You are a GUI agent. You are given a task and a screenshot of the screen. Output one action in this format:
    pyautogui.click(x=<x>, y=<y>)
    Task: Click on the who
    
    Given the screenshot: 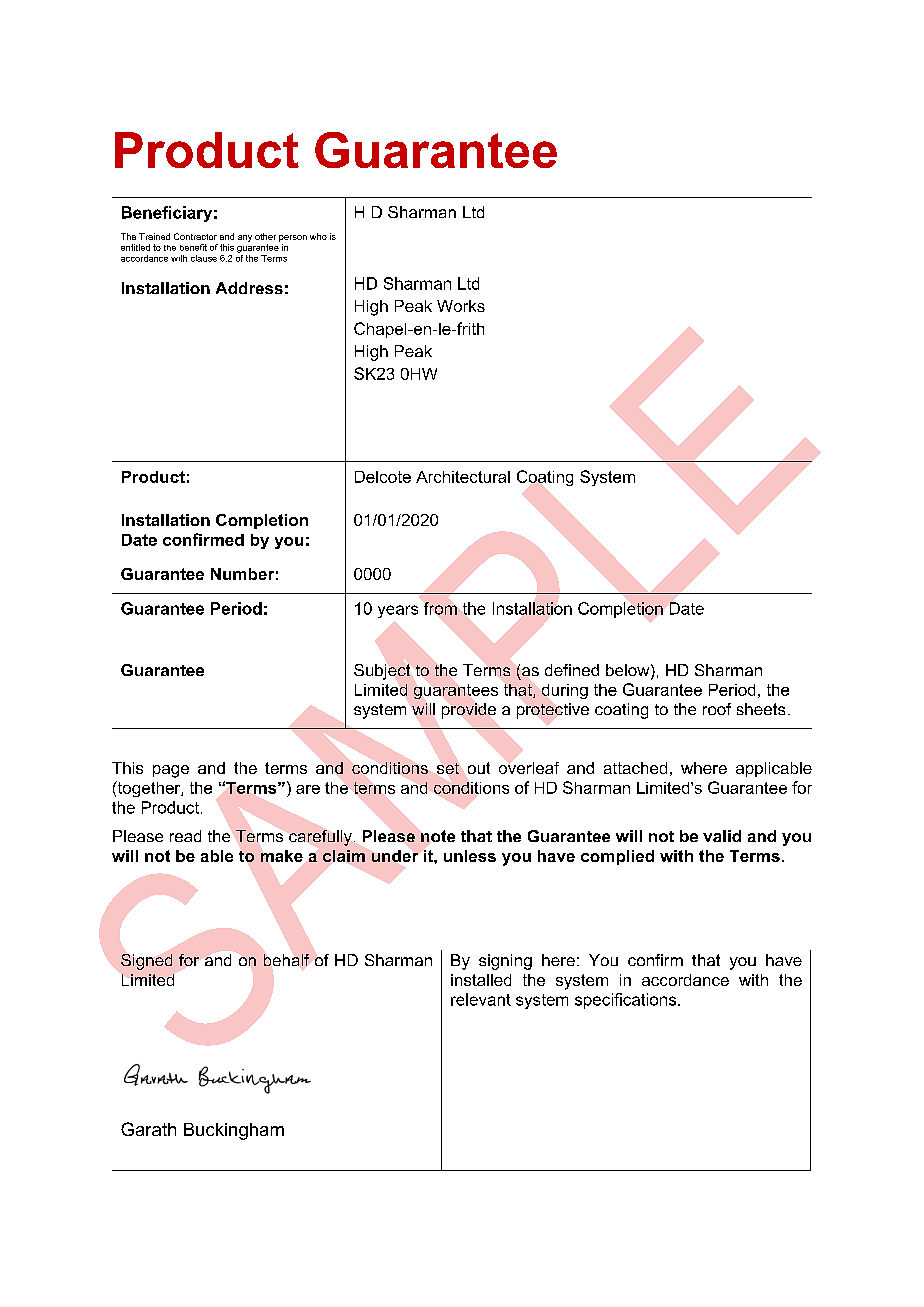 What is the action you would take?
    pyautogui.click(x=318, y=236)
